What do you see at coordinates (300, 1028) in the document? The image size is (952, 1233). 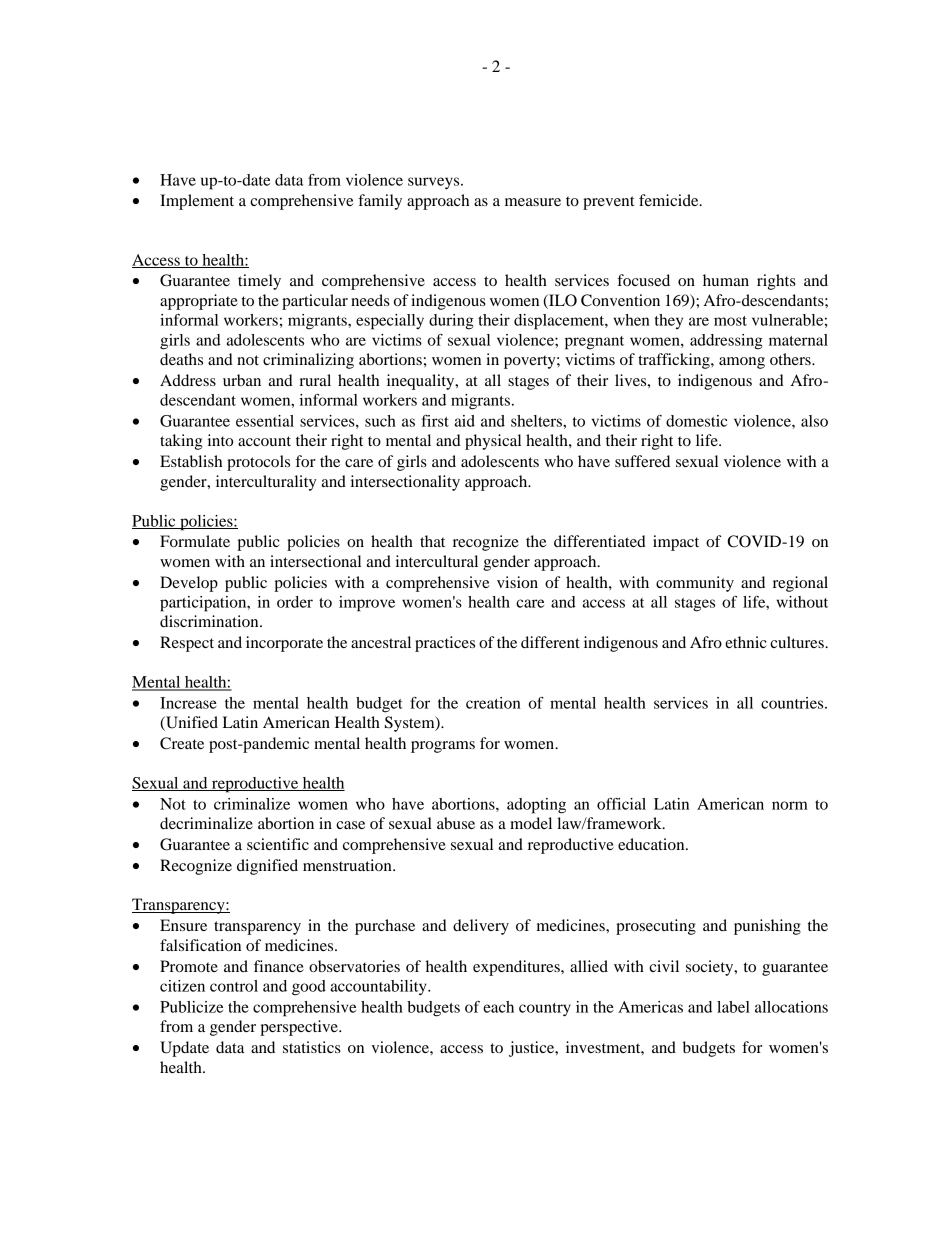 I see `perspective` at bounding box center [300, 1028].
